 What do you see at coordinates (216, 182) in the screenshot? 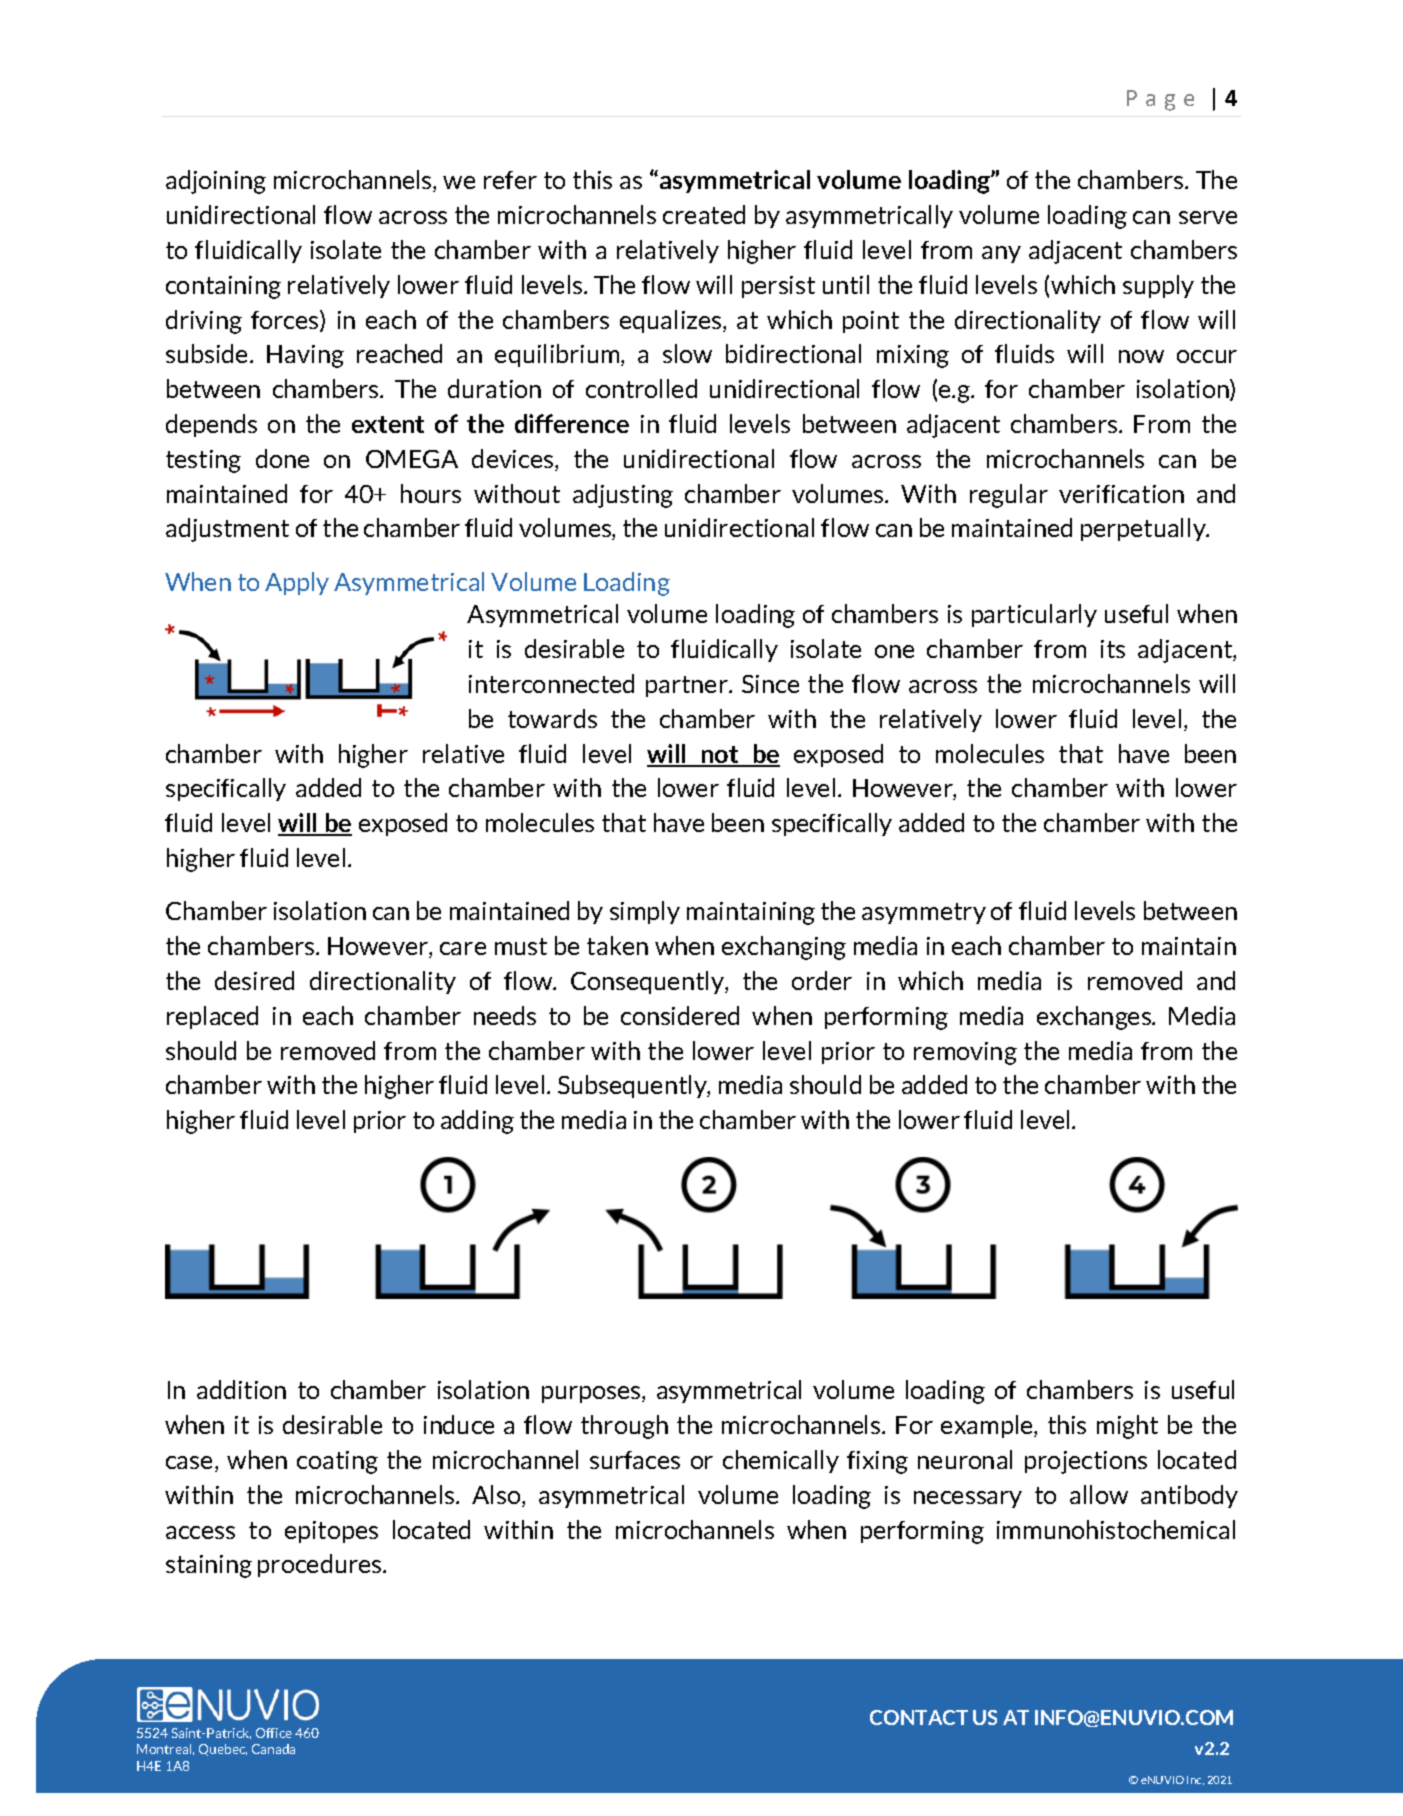
I see `adjoining` at bounding box center [216, 182].
